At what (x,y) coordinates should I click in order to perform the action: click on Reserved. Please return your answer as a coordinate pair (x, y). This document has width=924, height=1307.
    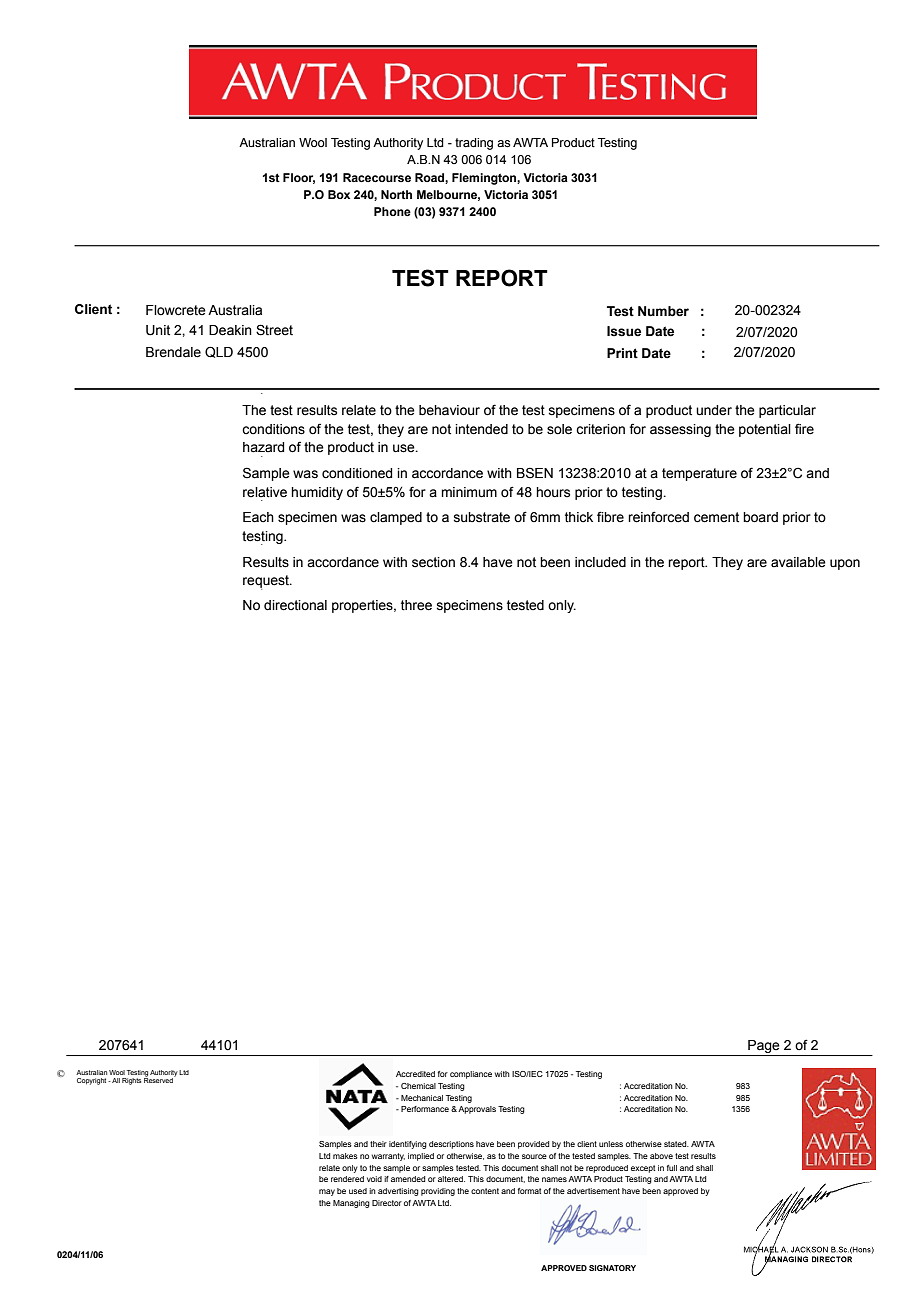
    Looking at the image, I should click on (159, 1079).
